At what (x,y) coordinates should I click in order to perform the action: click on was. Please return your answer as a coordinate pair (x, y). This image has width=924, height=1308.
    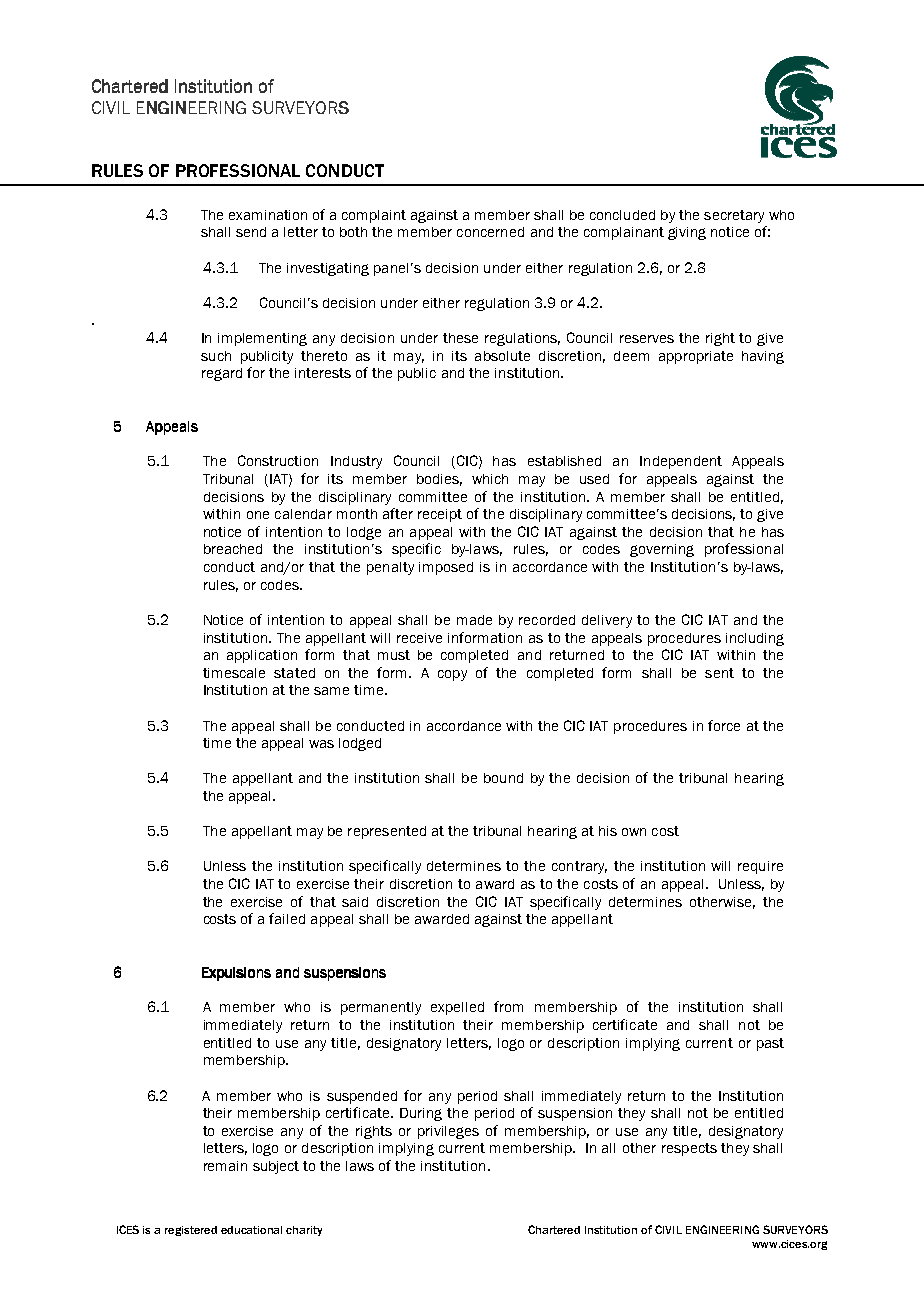
    Looking at the image, I should click on (321, 744).
